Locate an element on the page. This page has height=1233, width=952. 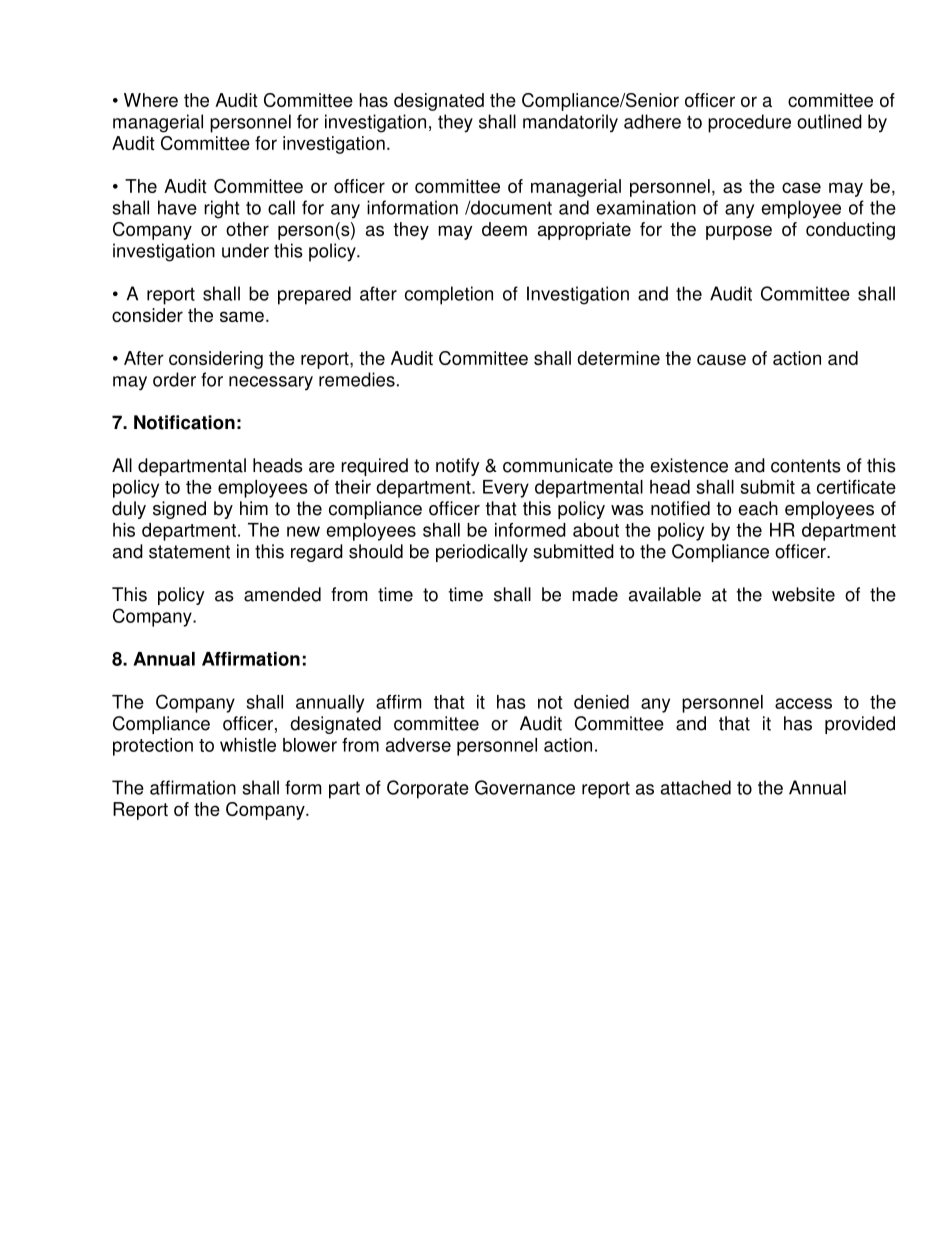
made is located at coordinates (595, 594).
